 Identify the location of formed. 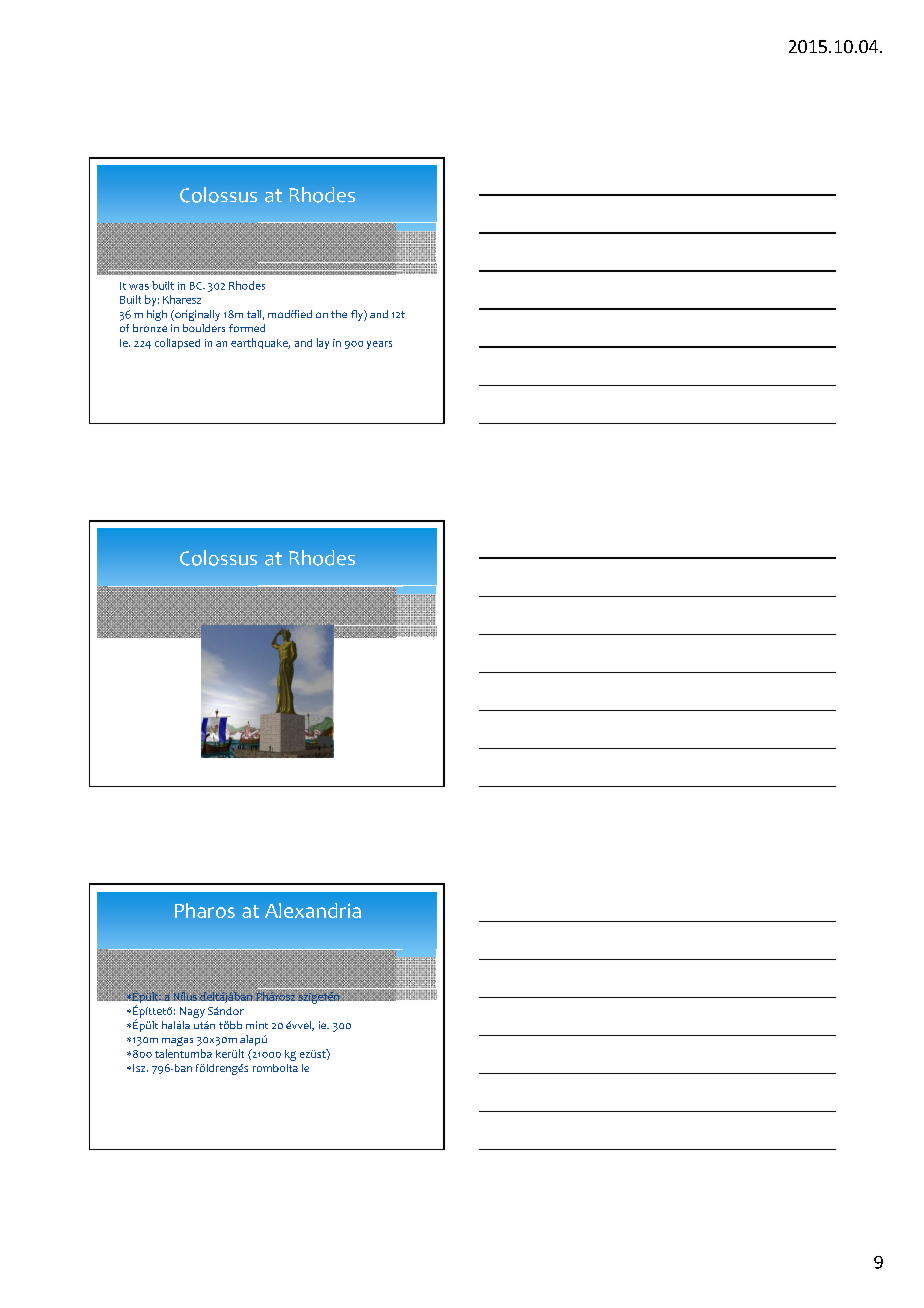
(247, 328).
